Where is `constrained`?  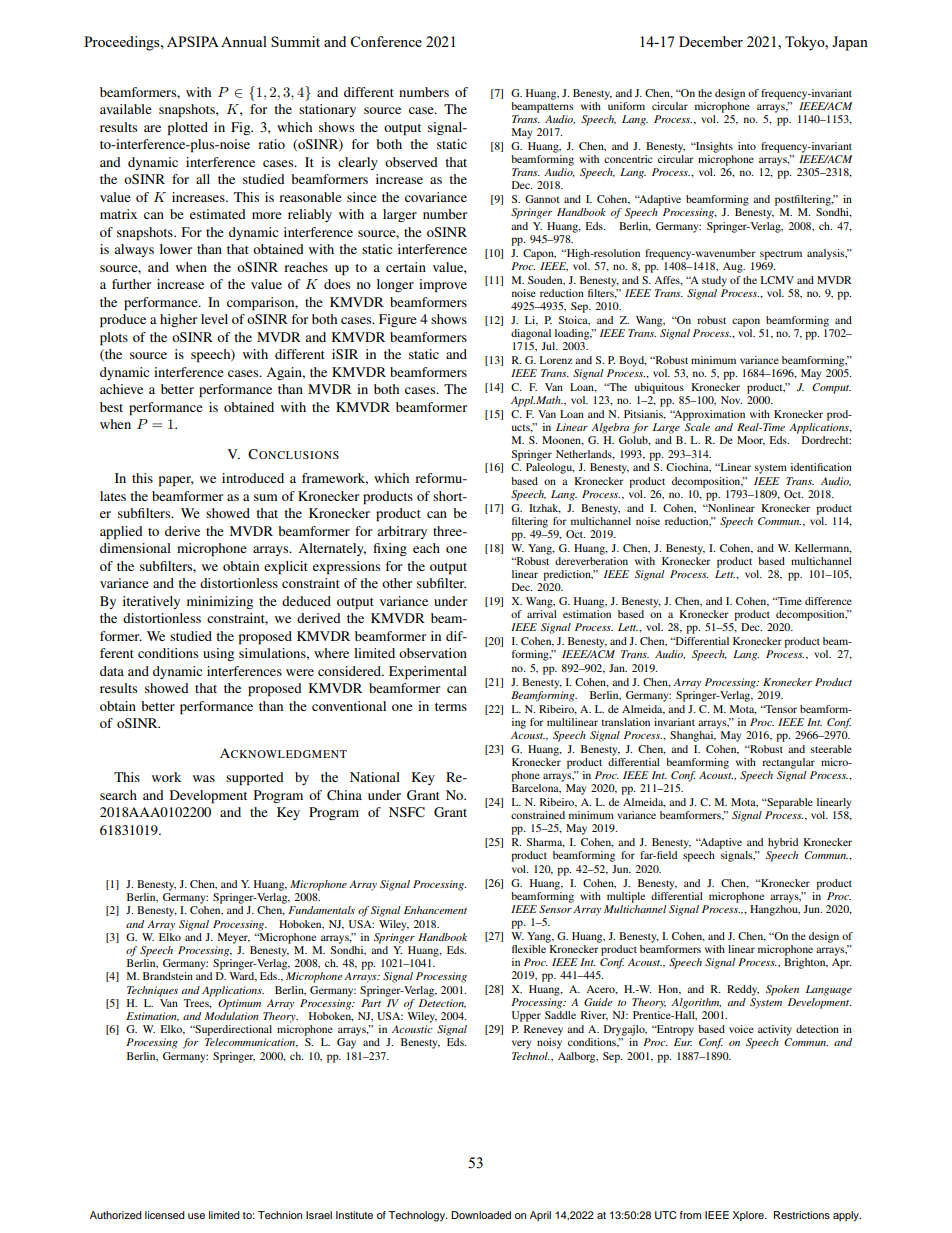
constrained is located at coordinates (538, 815).
